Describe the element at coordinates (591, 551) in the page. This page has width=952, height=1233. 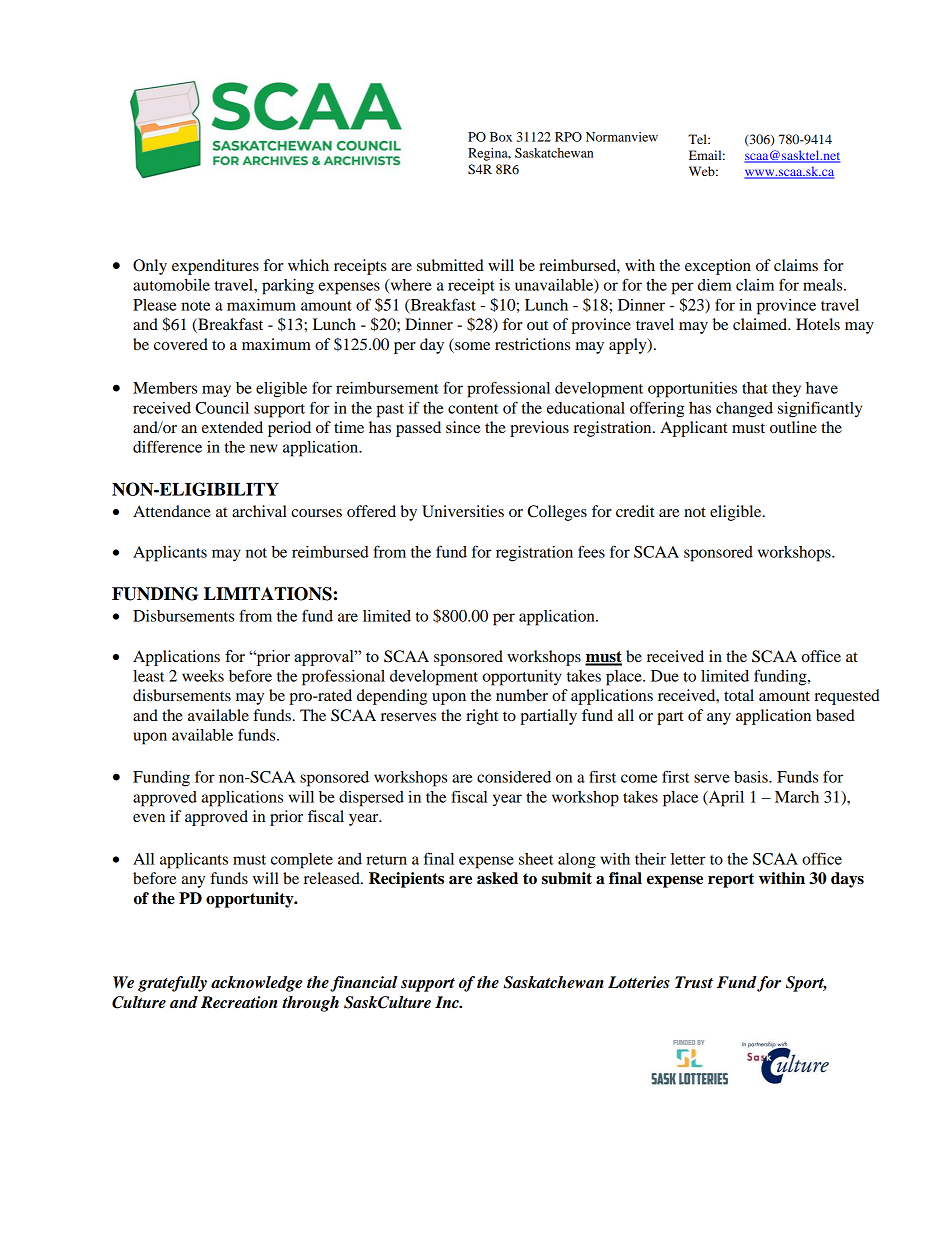
I see `fees` at that location.
